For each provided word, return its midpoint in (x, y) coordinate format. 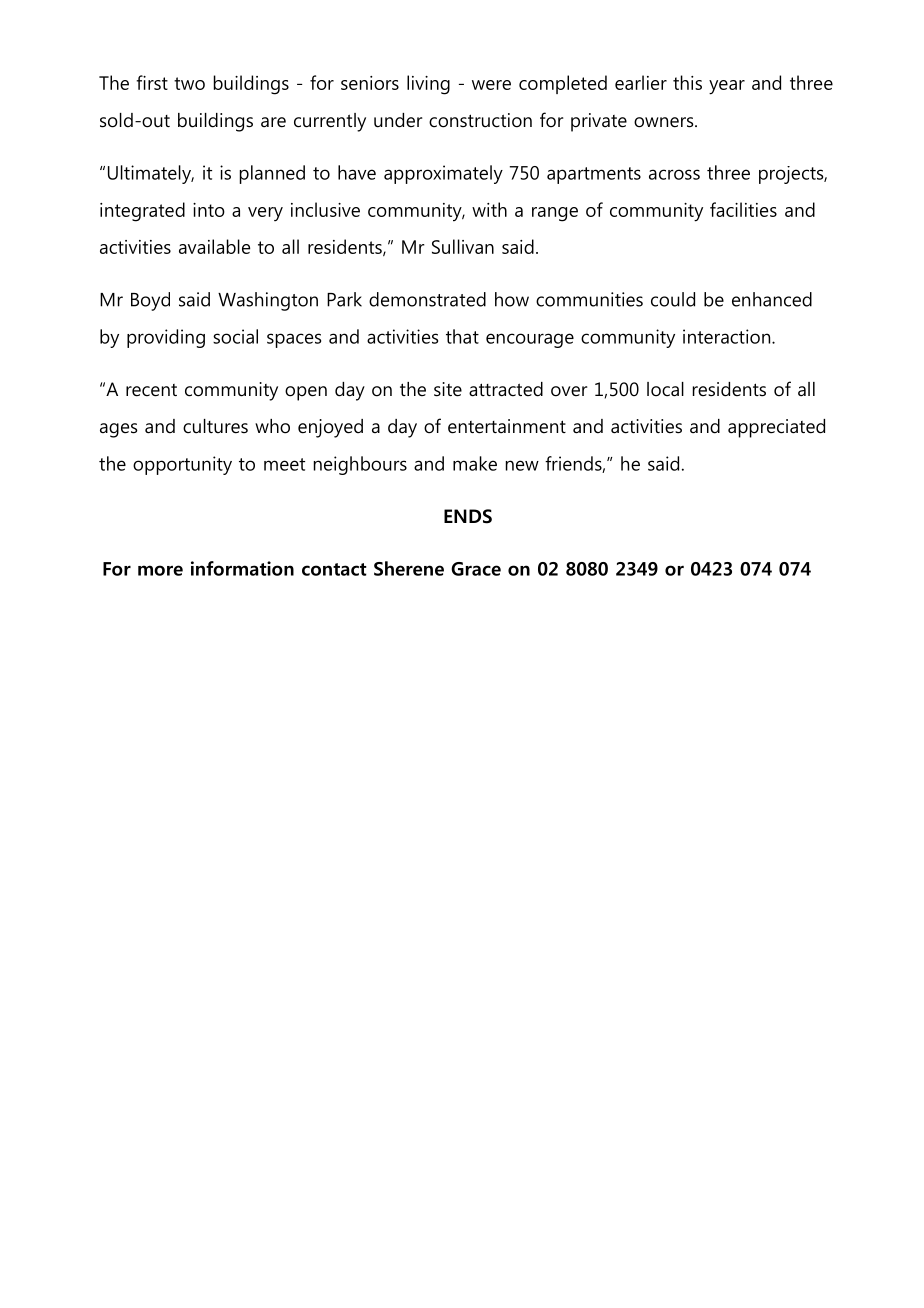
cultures (215, 426)
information (242, 568)
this (687, 82)
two (189, 83)
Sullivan (463, 246)
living (428, 85)
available (214, 246)
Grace (476, 569)
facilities (743, 209)
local (665, 389)
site (448, 389)
